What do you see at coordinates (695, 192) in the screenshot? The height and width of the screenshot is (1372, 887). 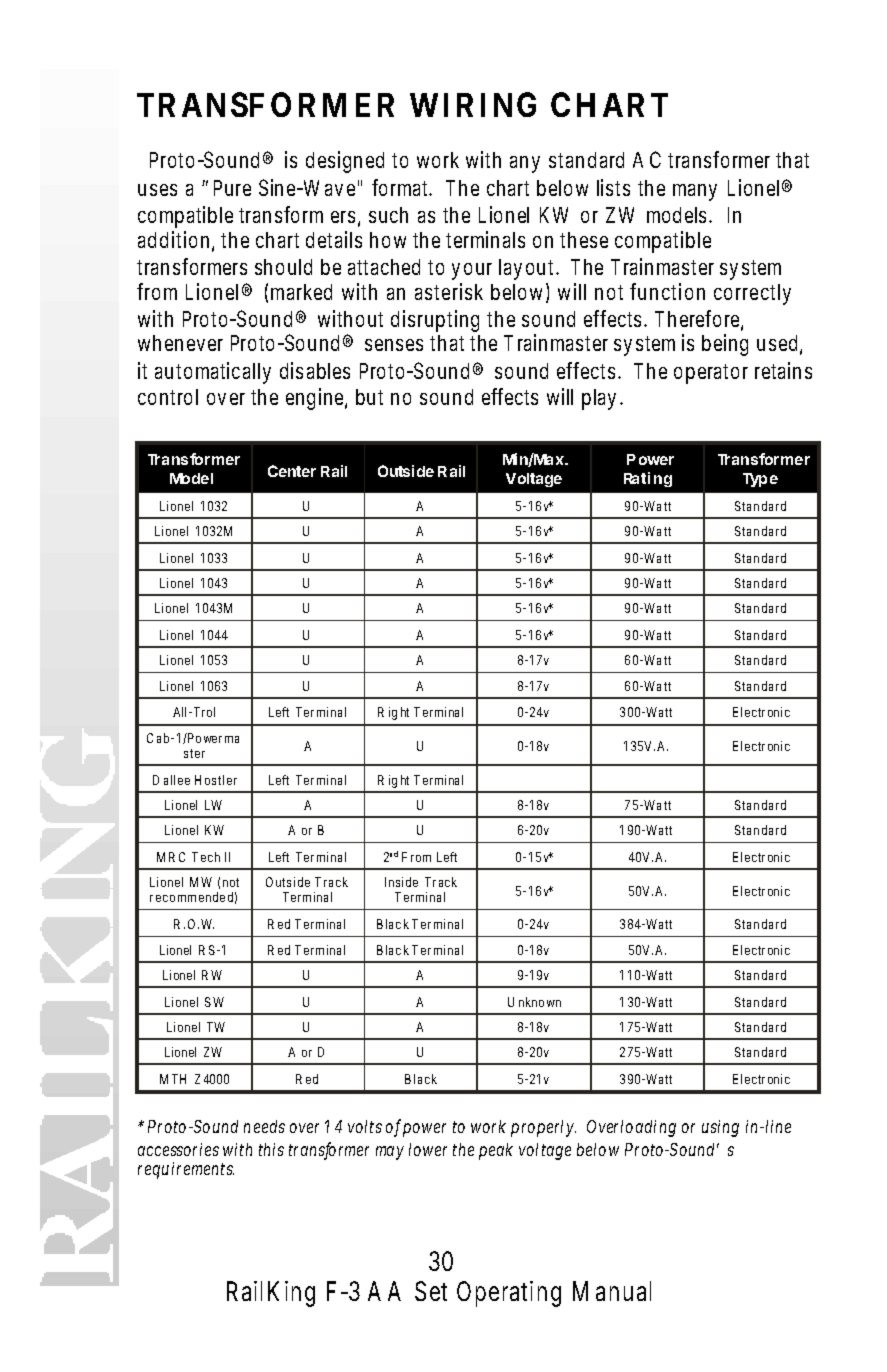 I see `many` at bounding box center [695, 192].
